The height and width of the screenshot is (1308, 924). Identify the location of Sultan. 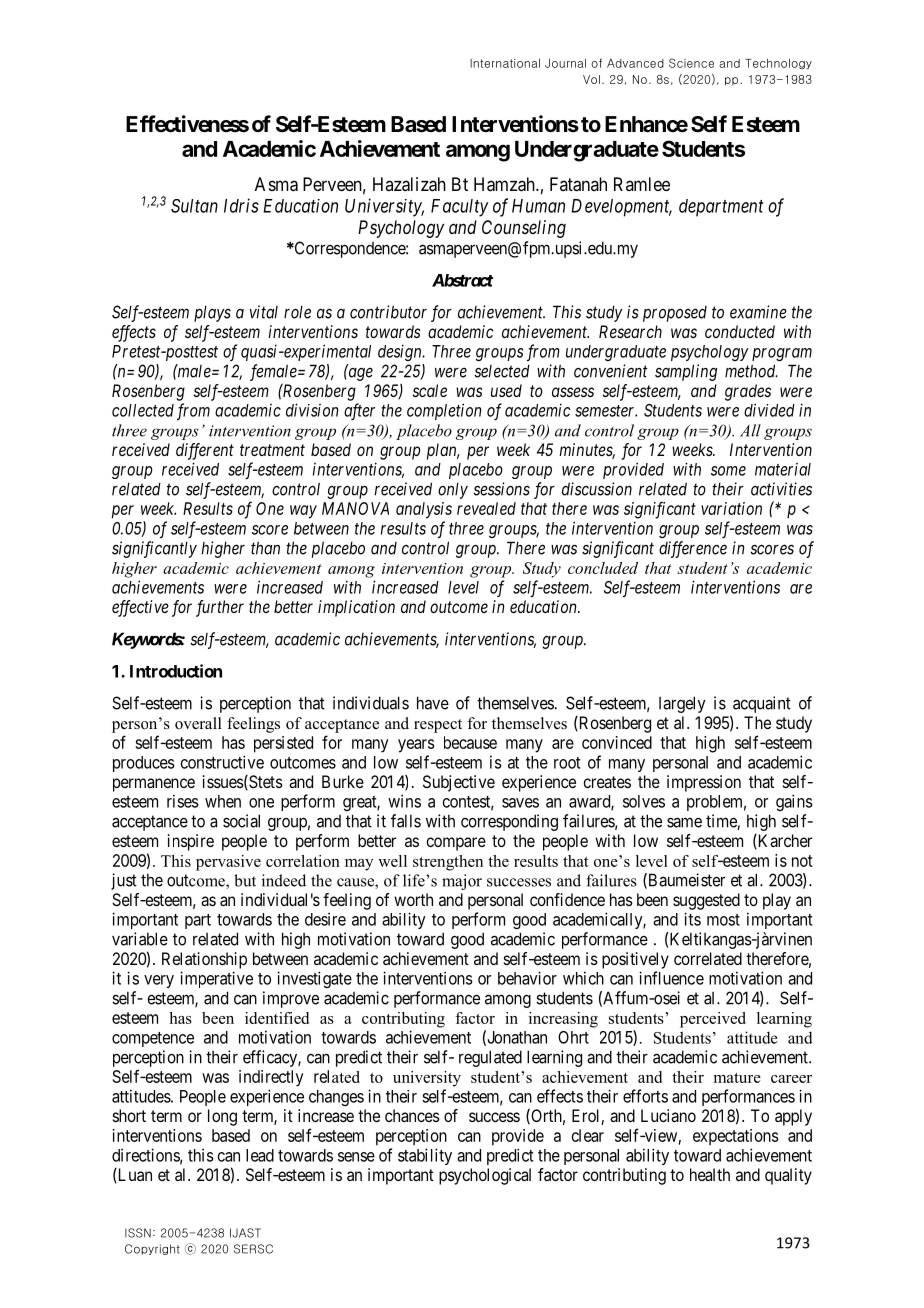
(194, 206).
